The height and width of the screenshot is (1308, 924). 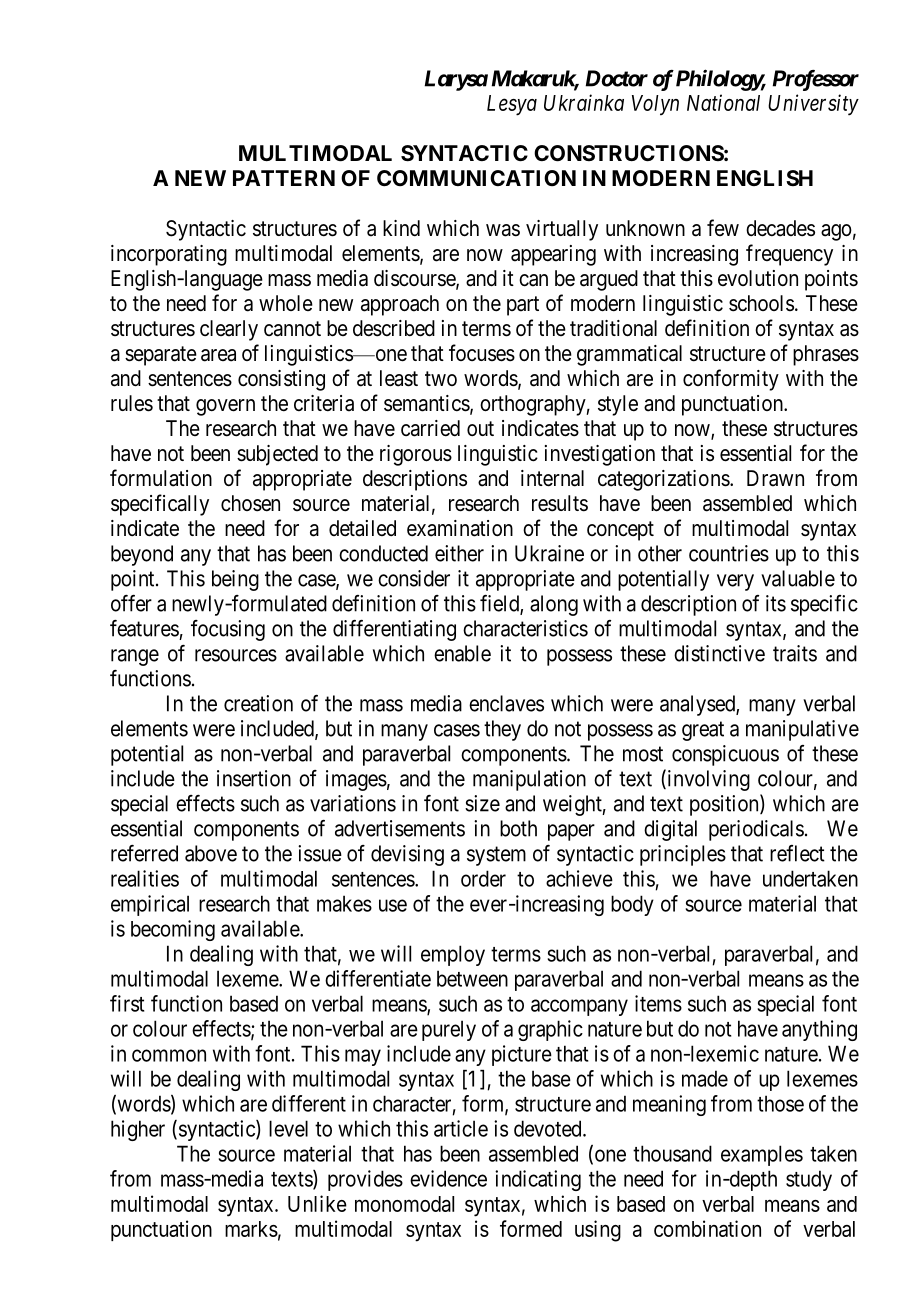 What do you see at coordinates (719, 653) in the screenshot?
I see `distinctive` at bounding box center [719, 653].
